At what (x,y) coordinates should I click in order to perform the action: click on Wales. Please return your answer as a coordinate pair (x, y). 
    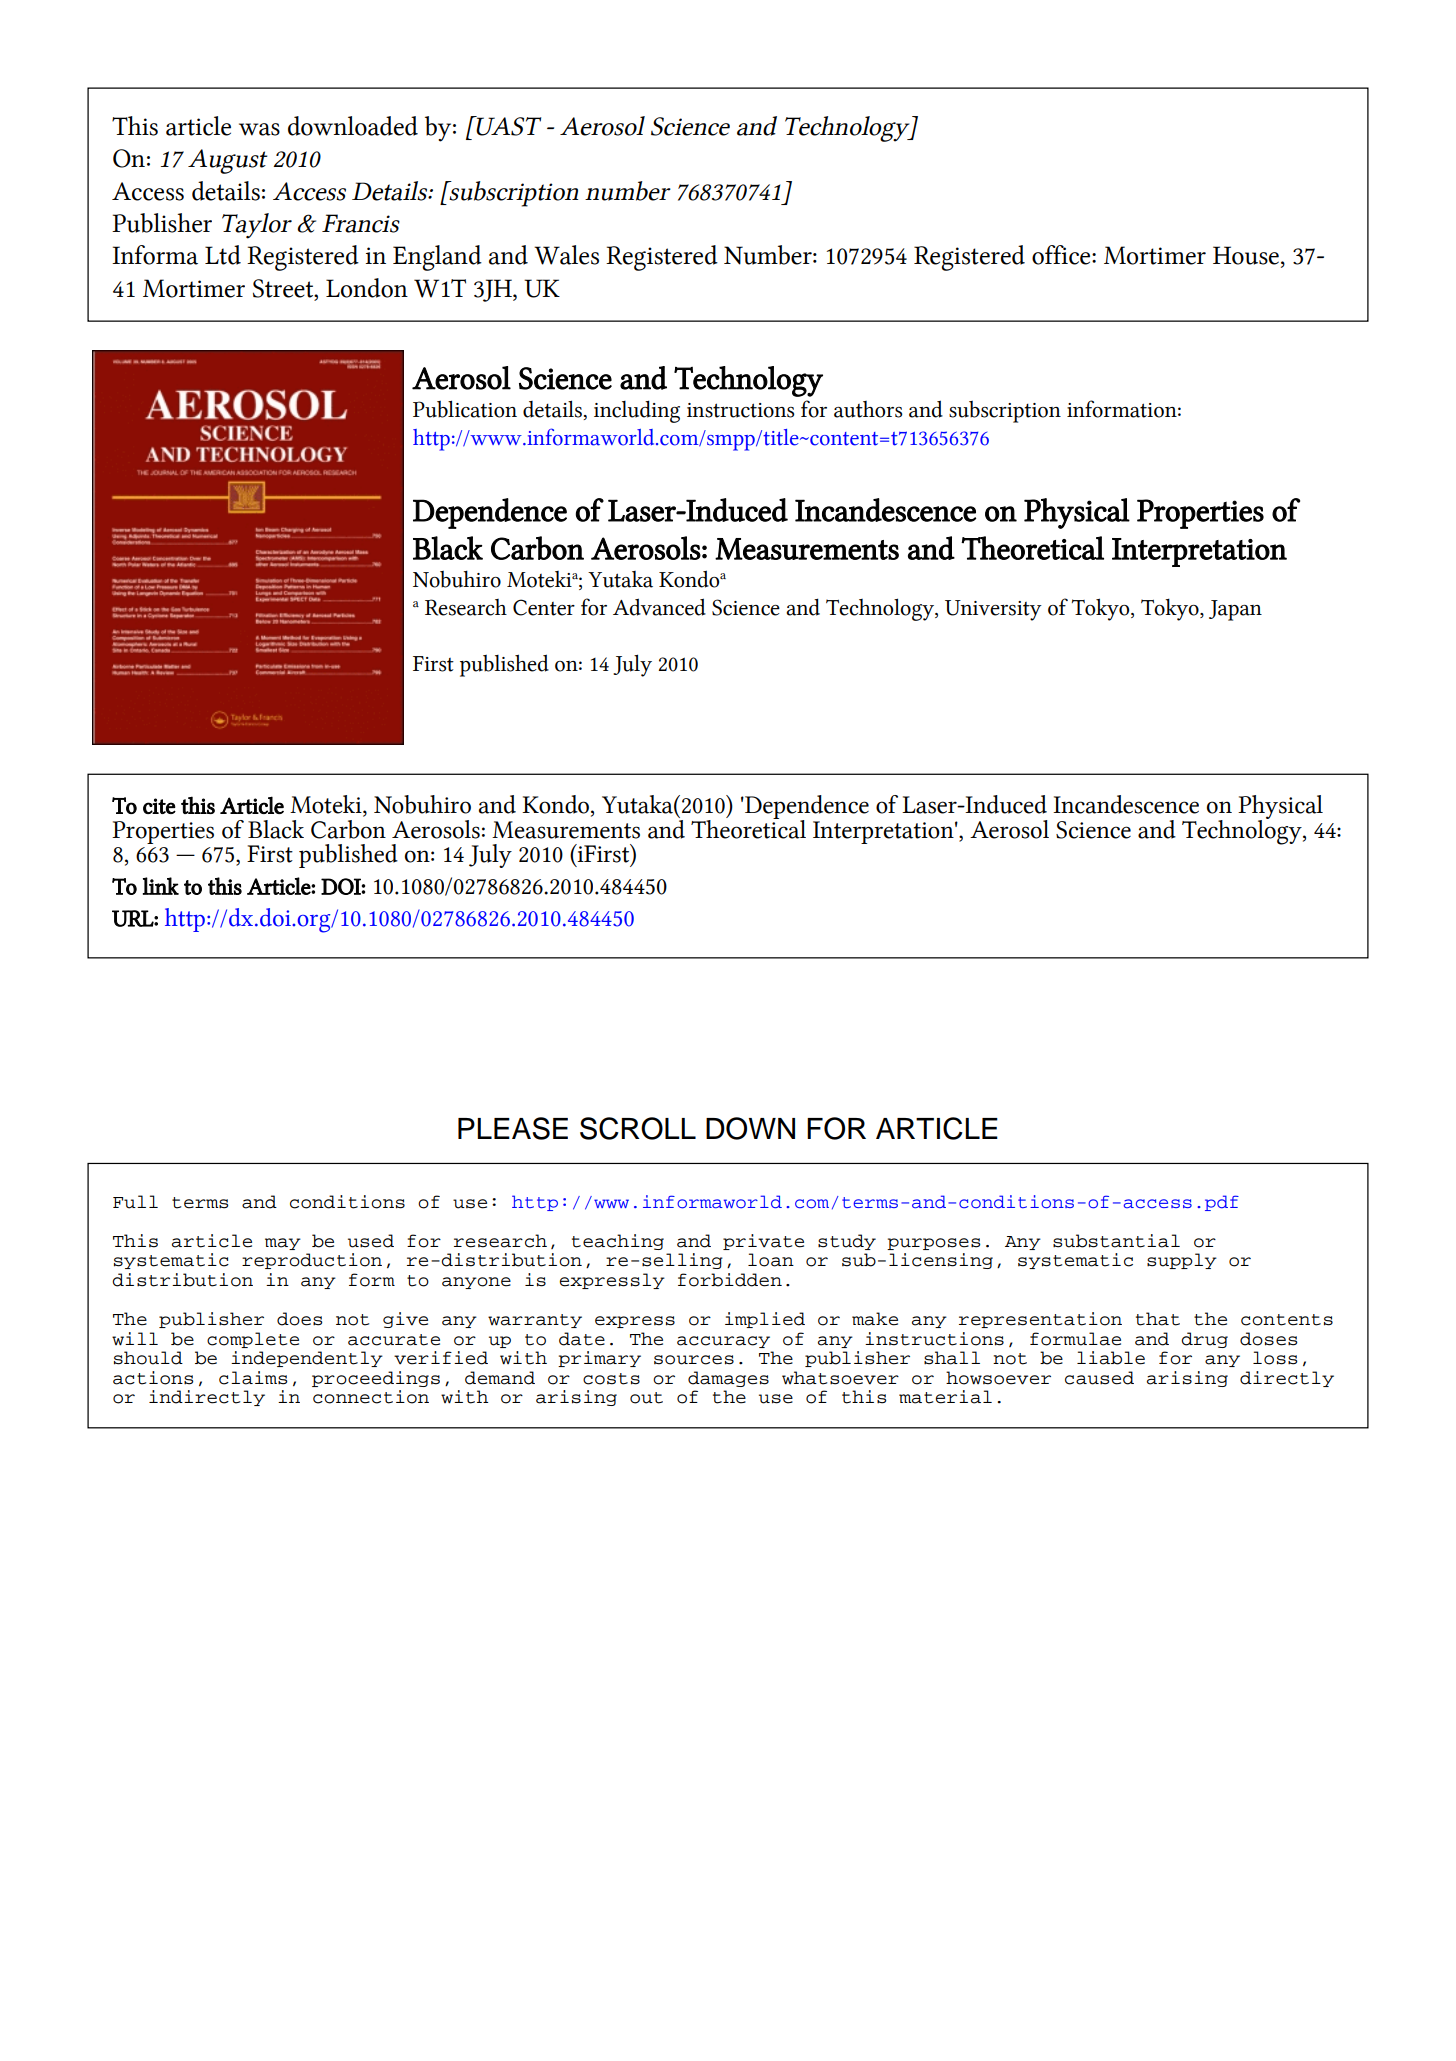
    Looking at the image, I should click on (566, 255).
